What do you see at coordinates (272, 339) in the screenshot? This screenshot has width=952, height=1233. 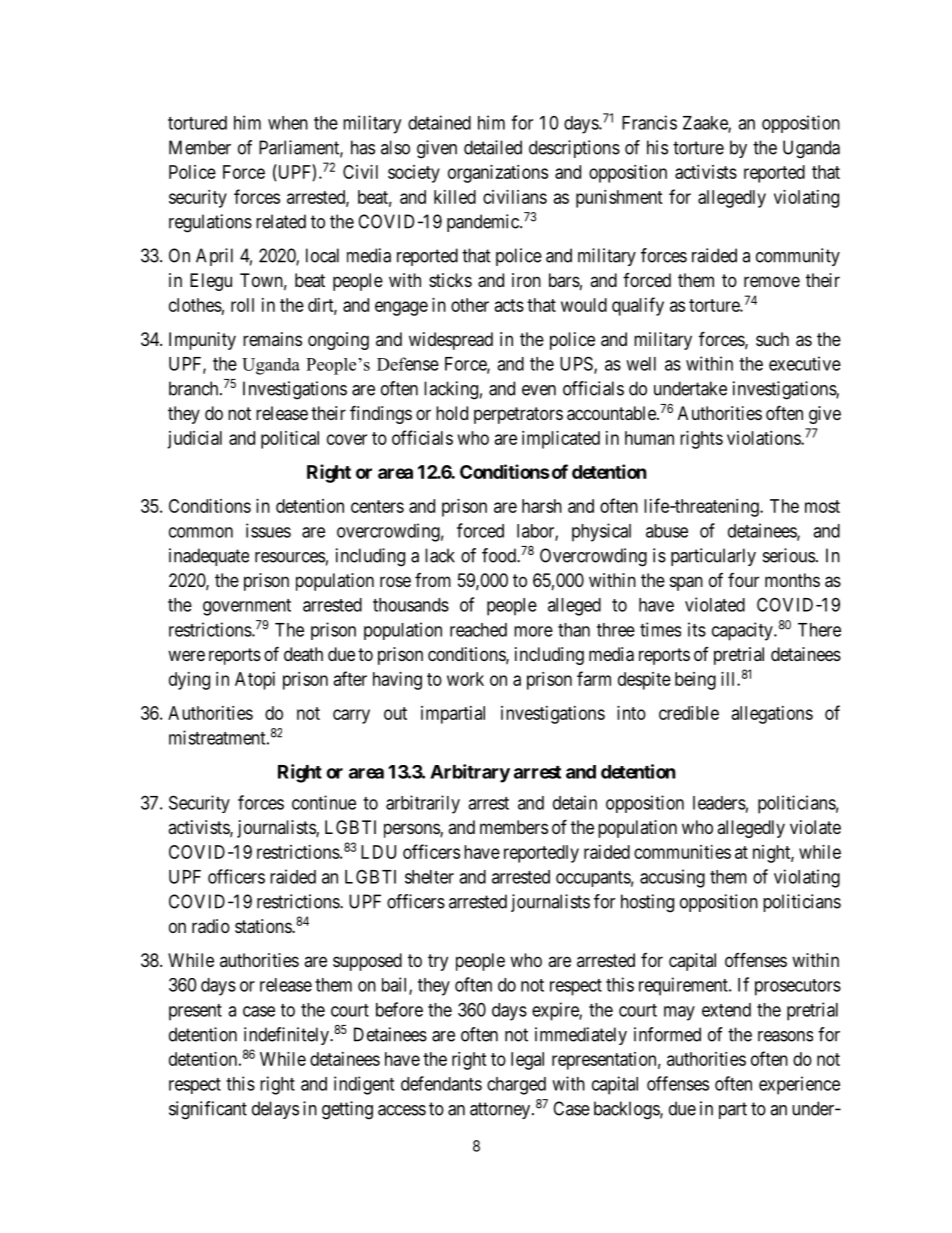 I see `remains` at bounding box center [272, 339].
